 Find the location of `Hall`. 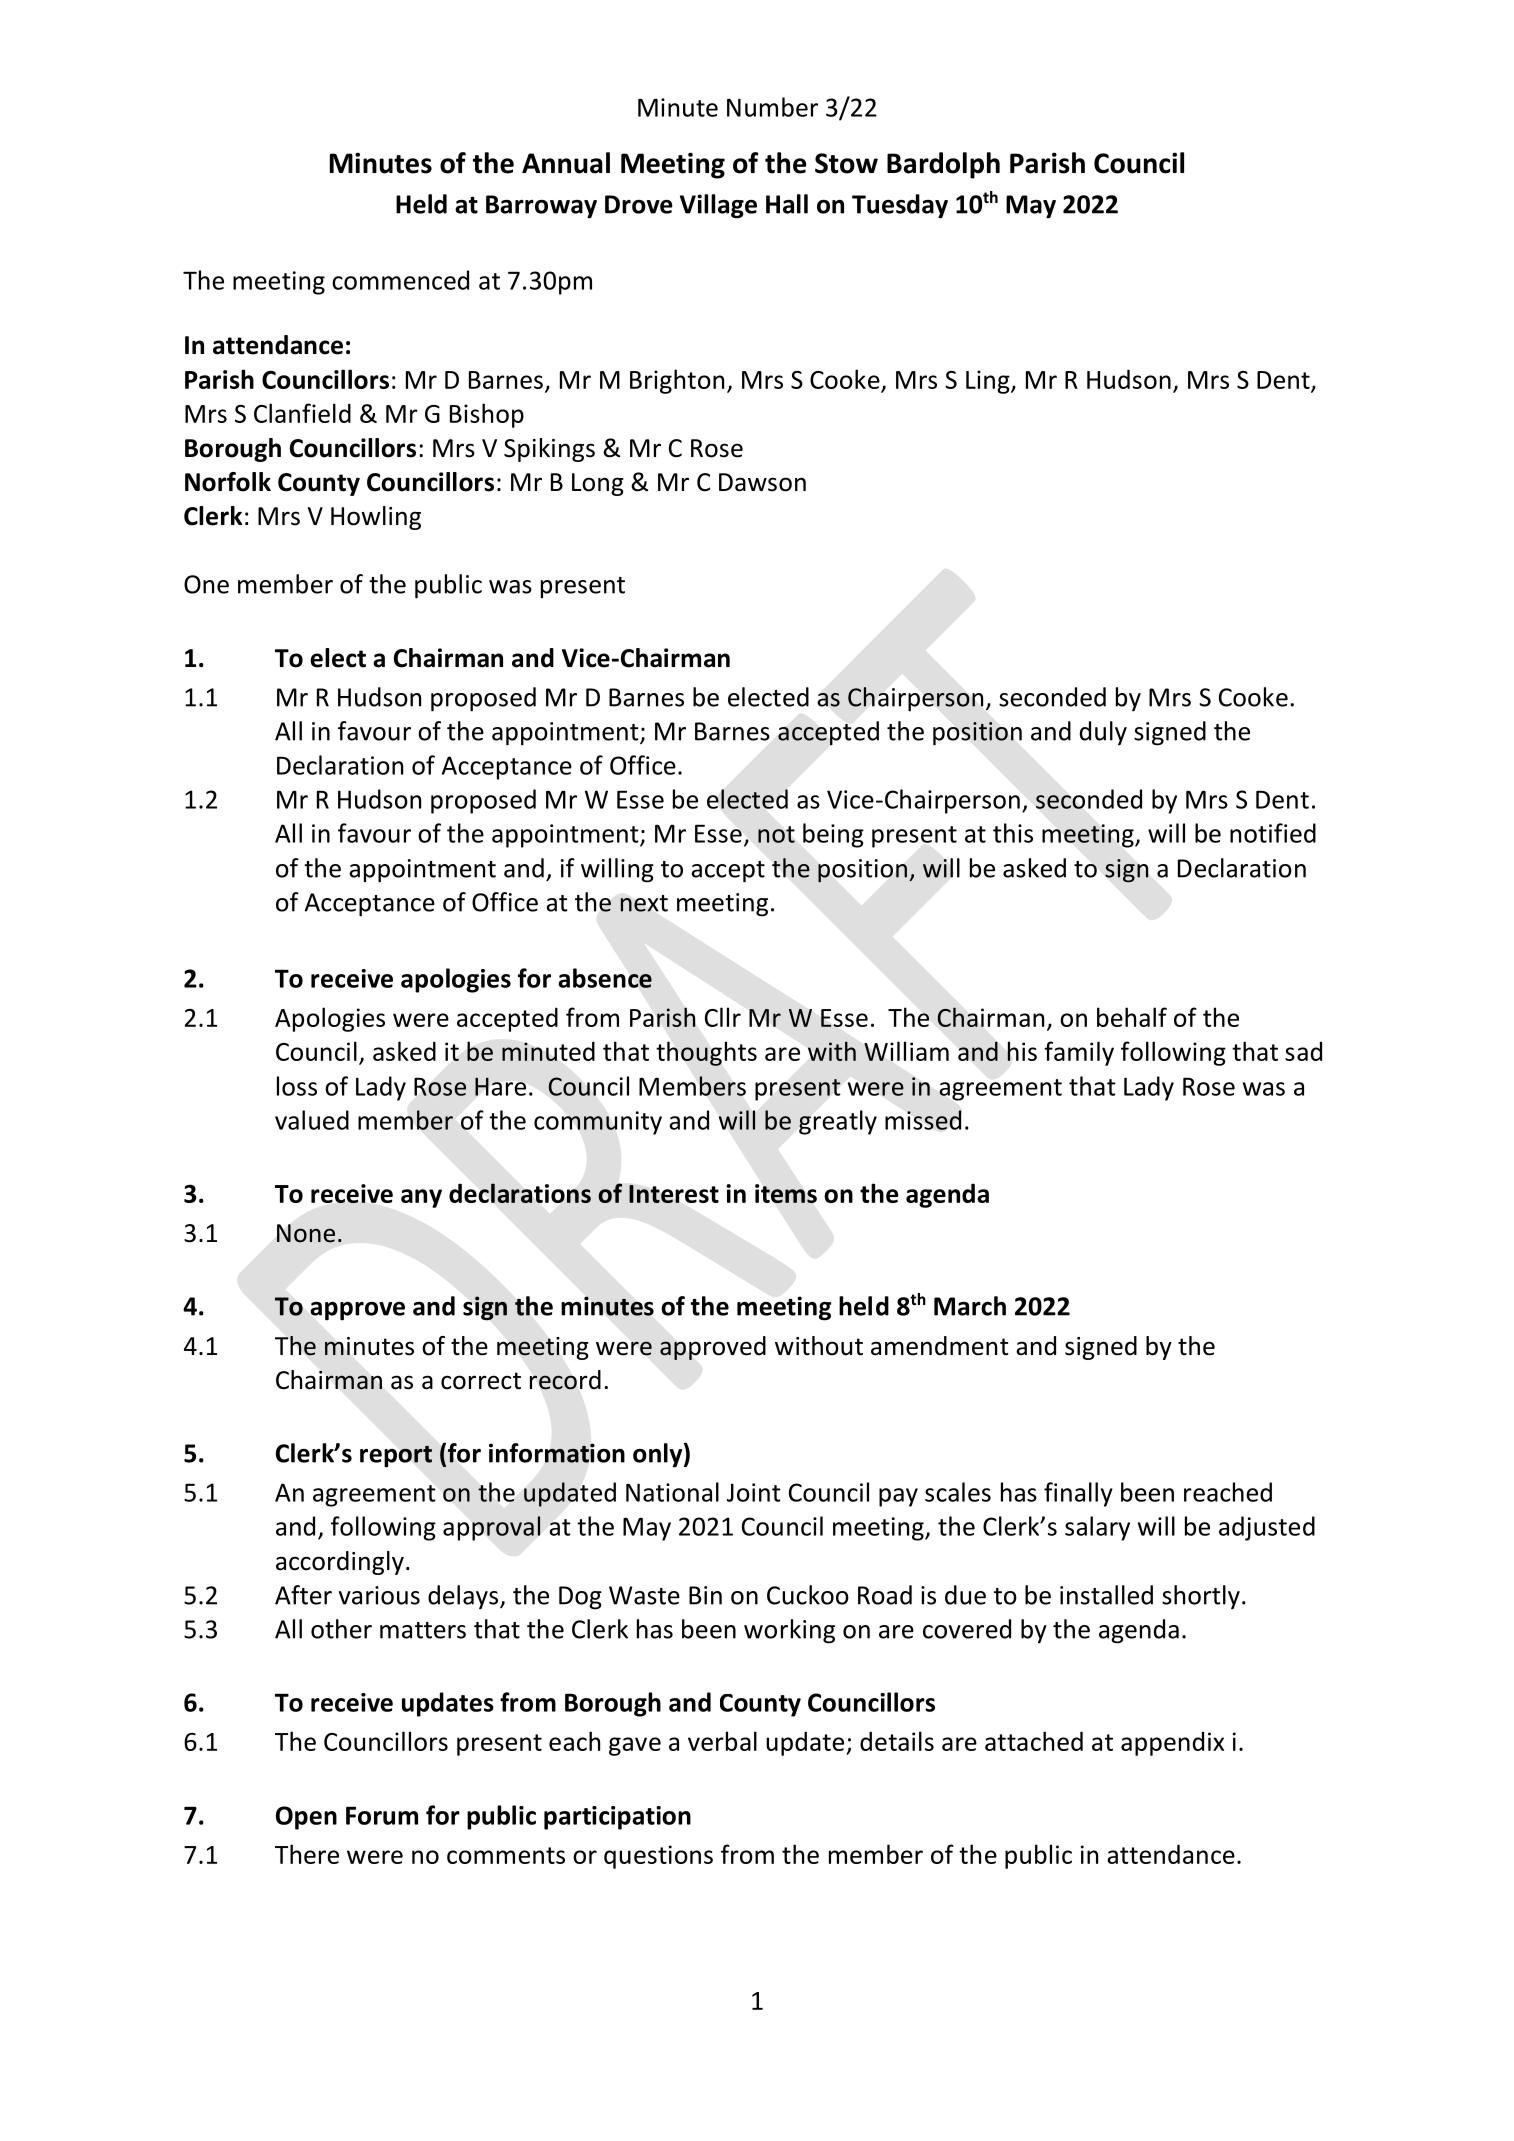

Hall is located at coordinates (787, 204).
